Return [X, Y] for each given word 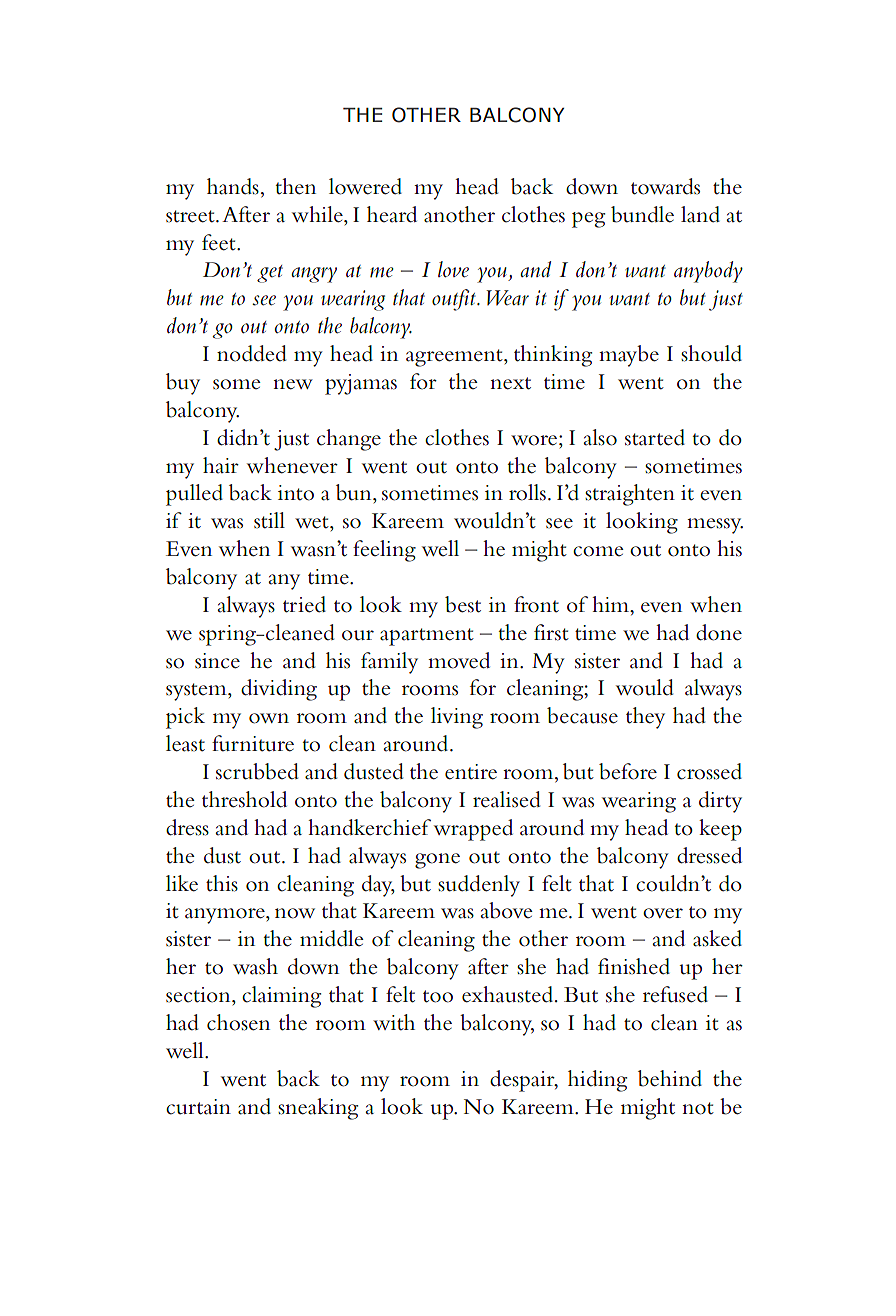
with [394, 1022]
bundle [642, 214]
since [217, 661]
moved [459, 660]
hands [233, 186]
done [719, 632]
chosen [238, 1022]
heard [392, 214]
